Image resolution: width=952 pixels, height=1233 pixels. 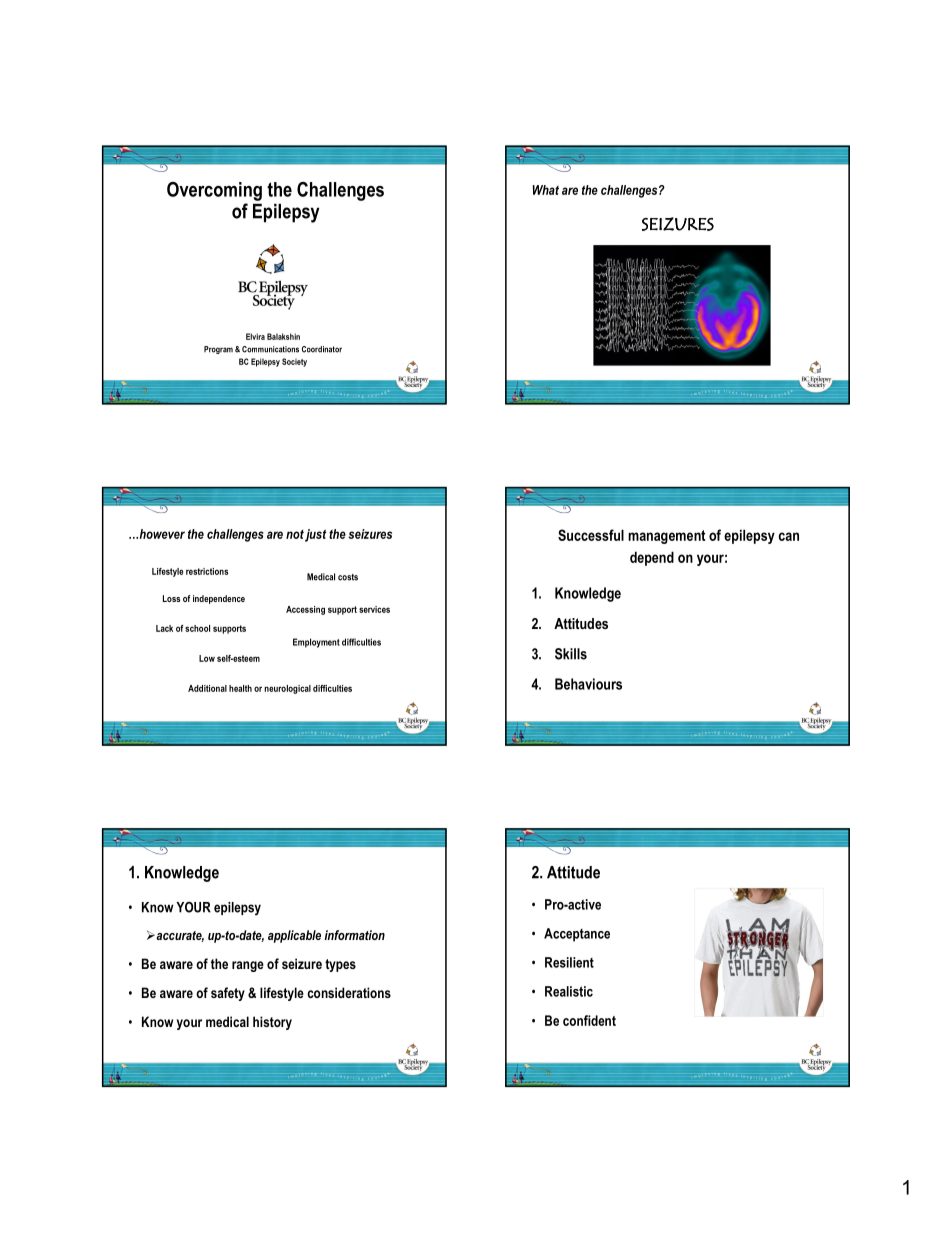 I want to click on not, so click(x=295, y=534).
